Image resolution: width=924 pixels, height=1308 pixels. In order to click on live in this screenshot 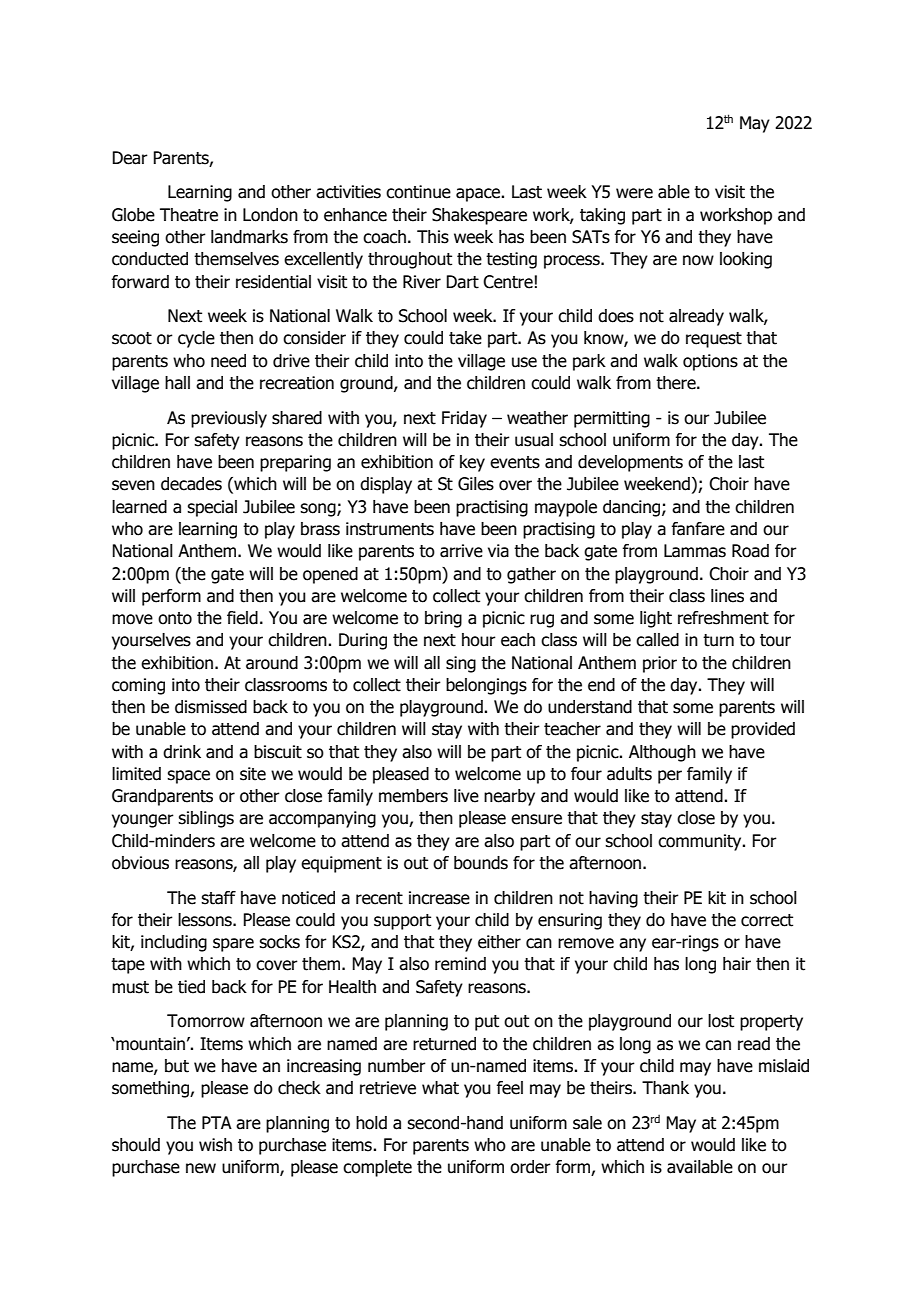, I will do `click(466, 796)`.
